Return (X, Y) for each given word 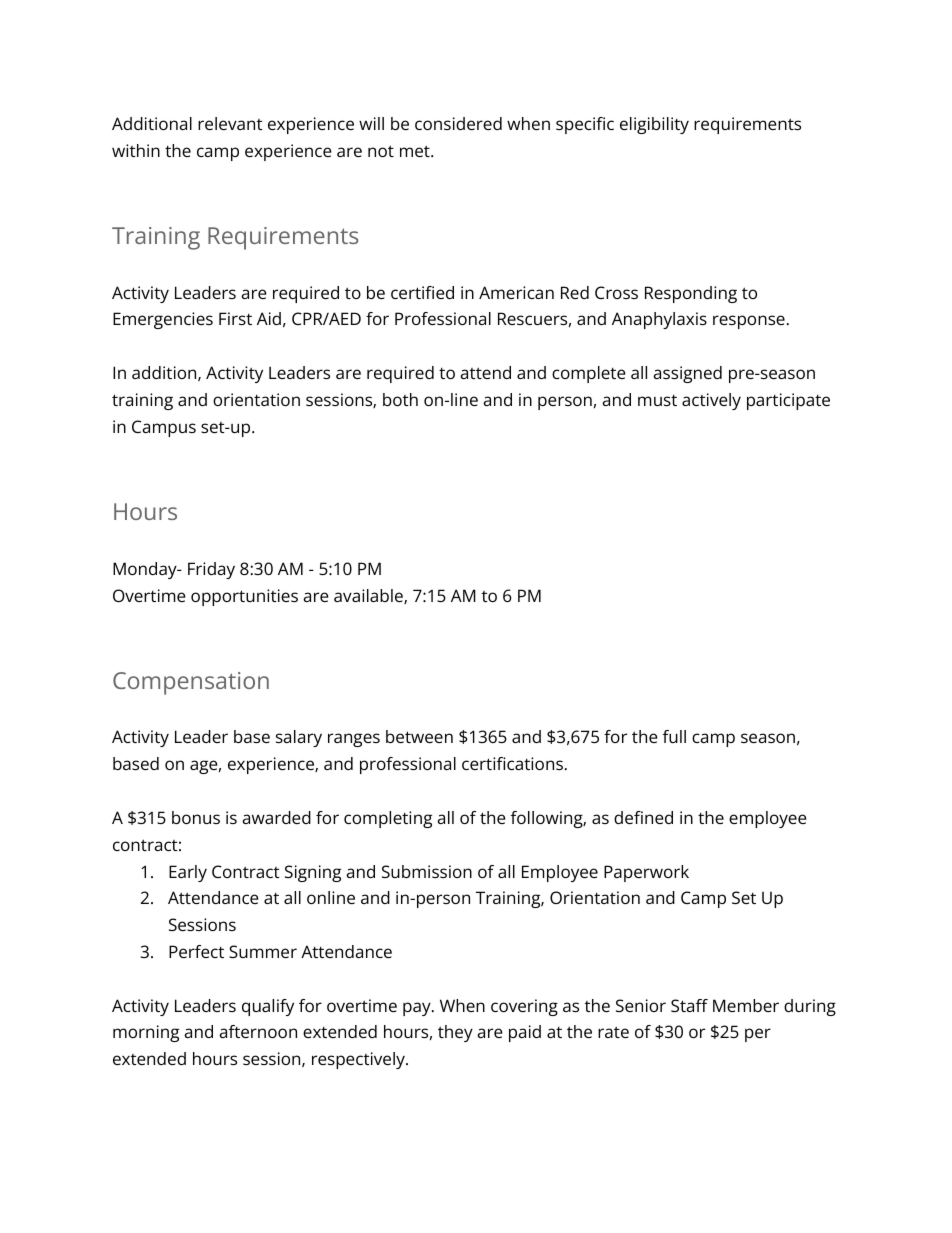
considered (458, 123)
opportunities (244, 597)
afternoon (258, 1031)
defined (643, 817)
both (400, 399)
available (369, 596)
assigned (687, 374)
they (455, 1033)
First (235, 318)
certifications (512, 763)
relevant (230, 123)
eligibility (654, 125)
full (674, 736)
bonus (196, 817)
